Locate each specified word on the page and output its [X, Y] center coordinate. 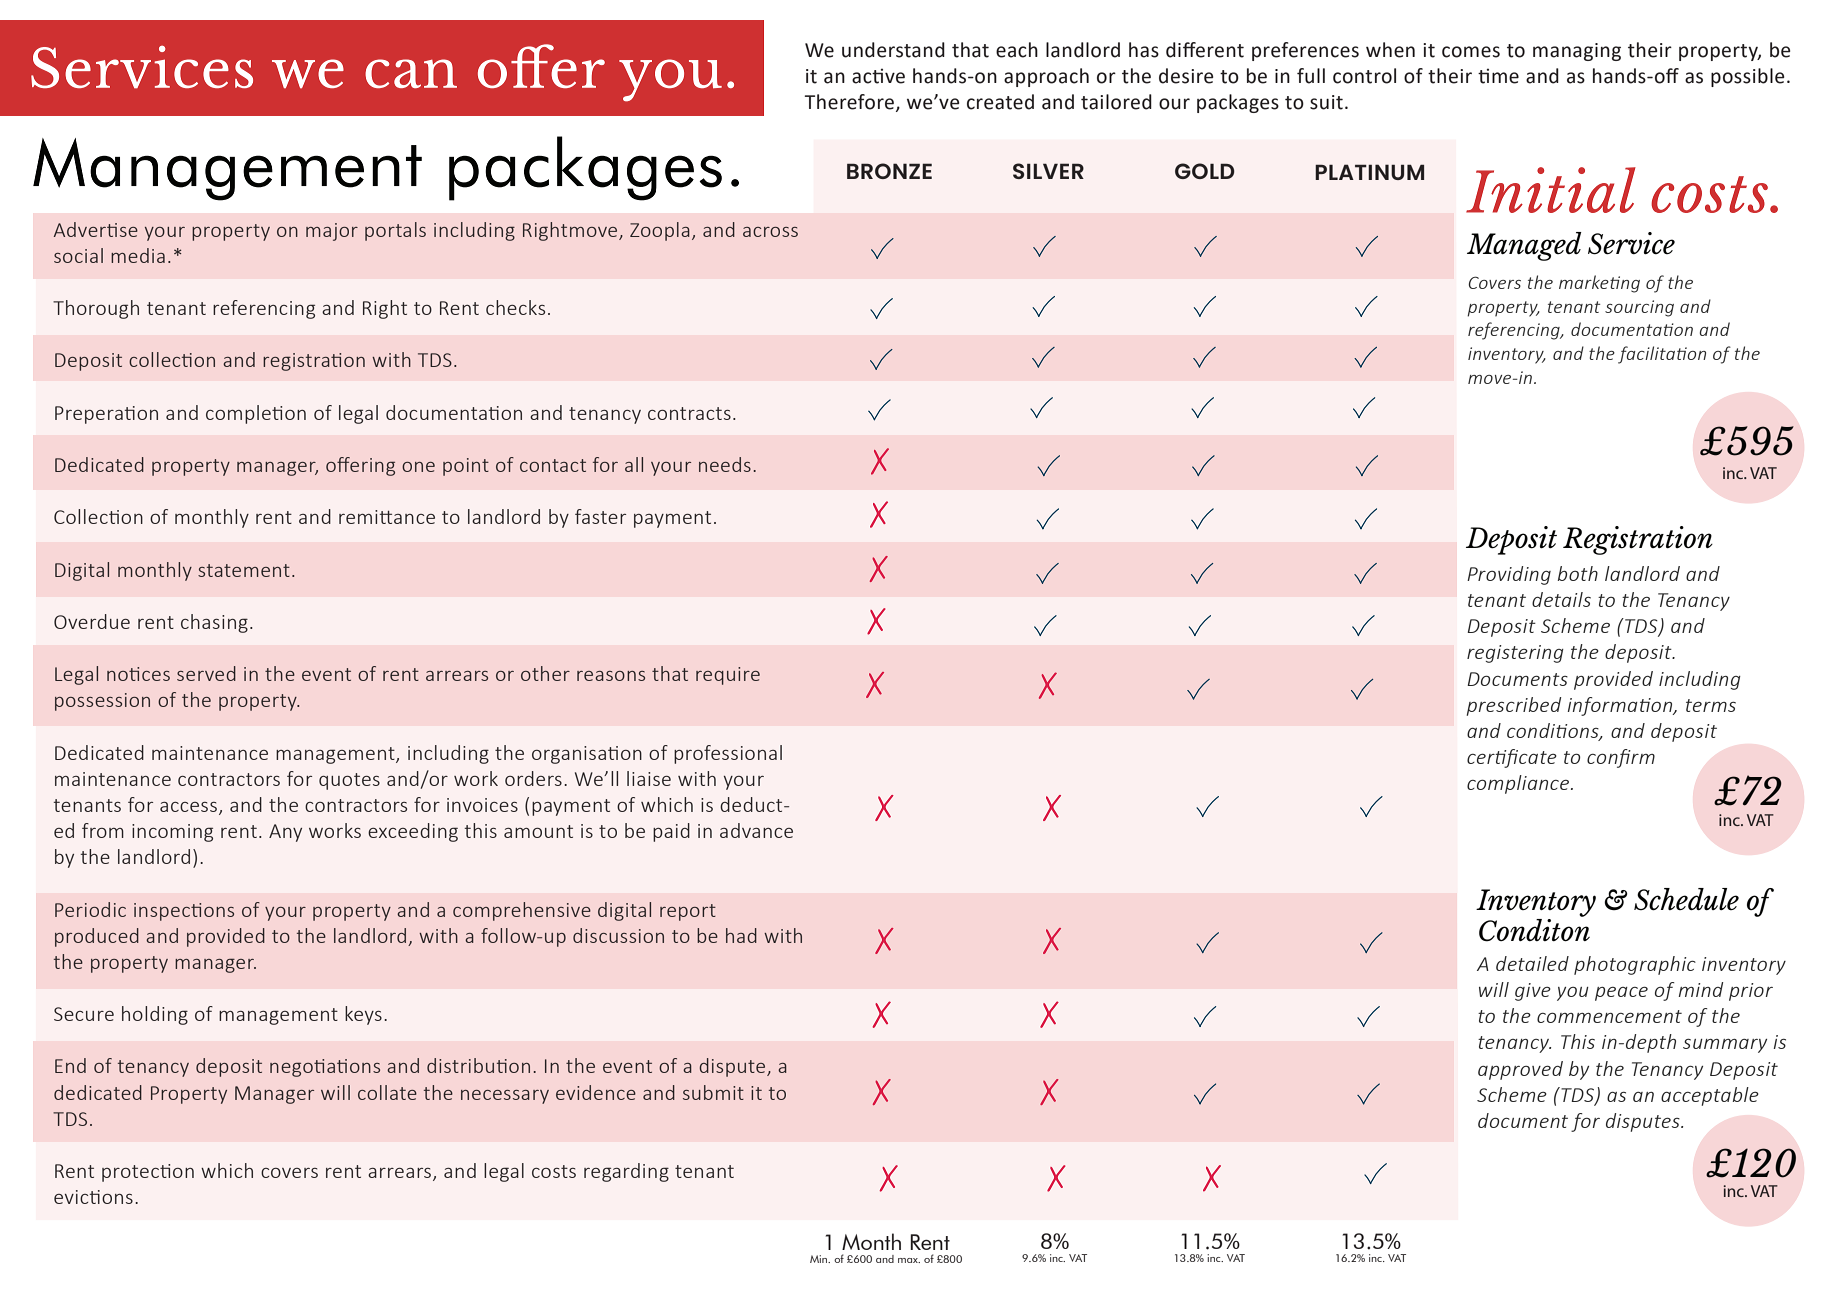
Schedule [1686, 899]
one [418, 467]
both [1578, 573]
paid [671, 832]
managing [1577, 52]
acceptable [1710, 1096]
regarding [626, 1172]
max [909, 1260]
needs [725, 464]
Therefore [849, 102]
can [411, 73]
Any [285, 833]
